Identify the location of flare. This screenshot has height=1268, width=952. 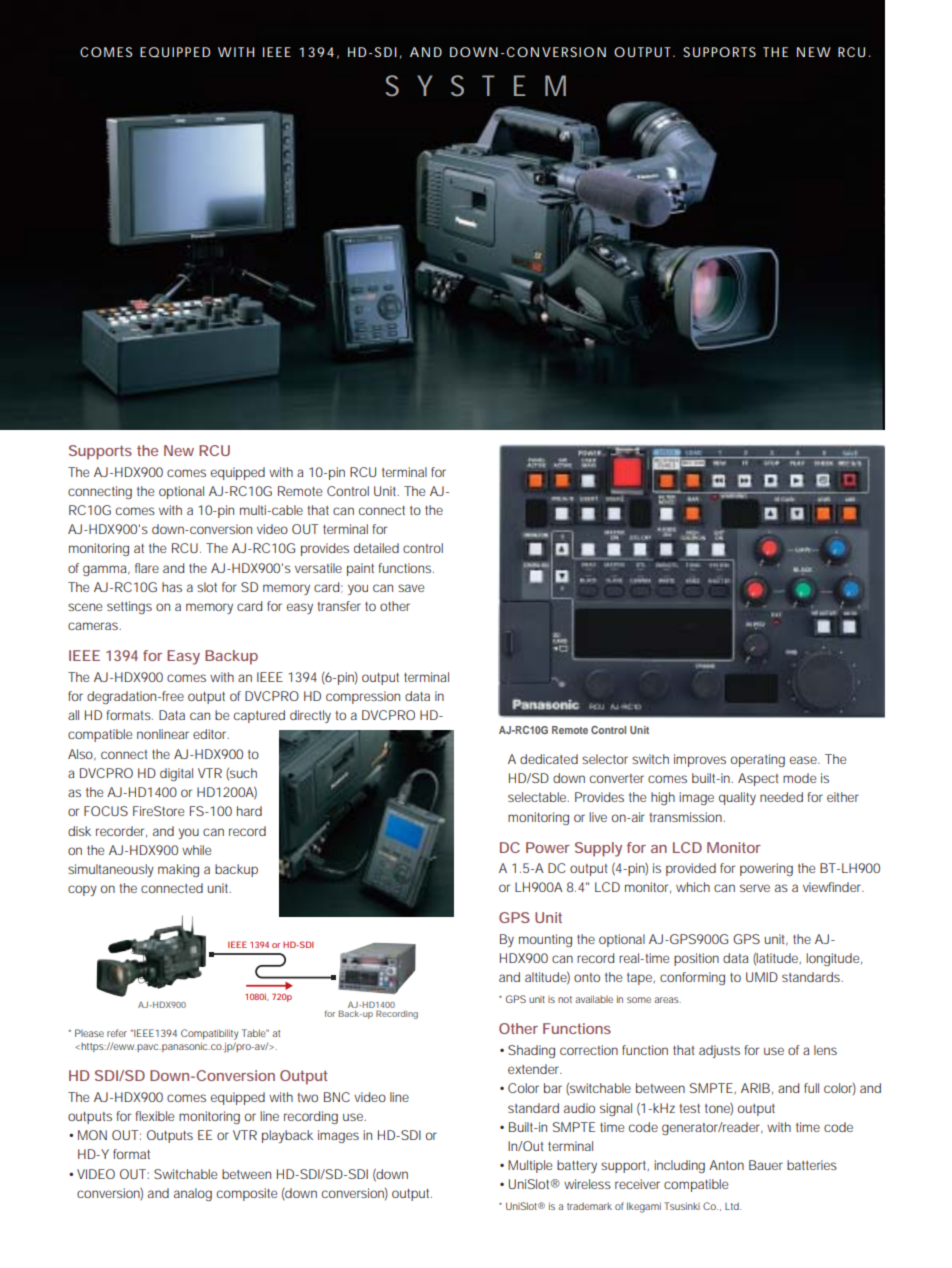
(147, 568).
